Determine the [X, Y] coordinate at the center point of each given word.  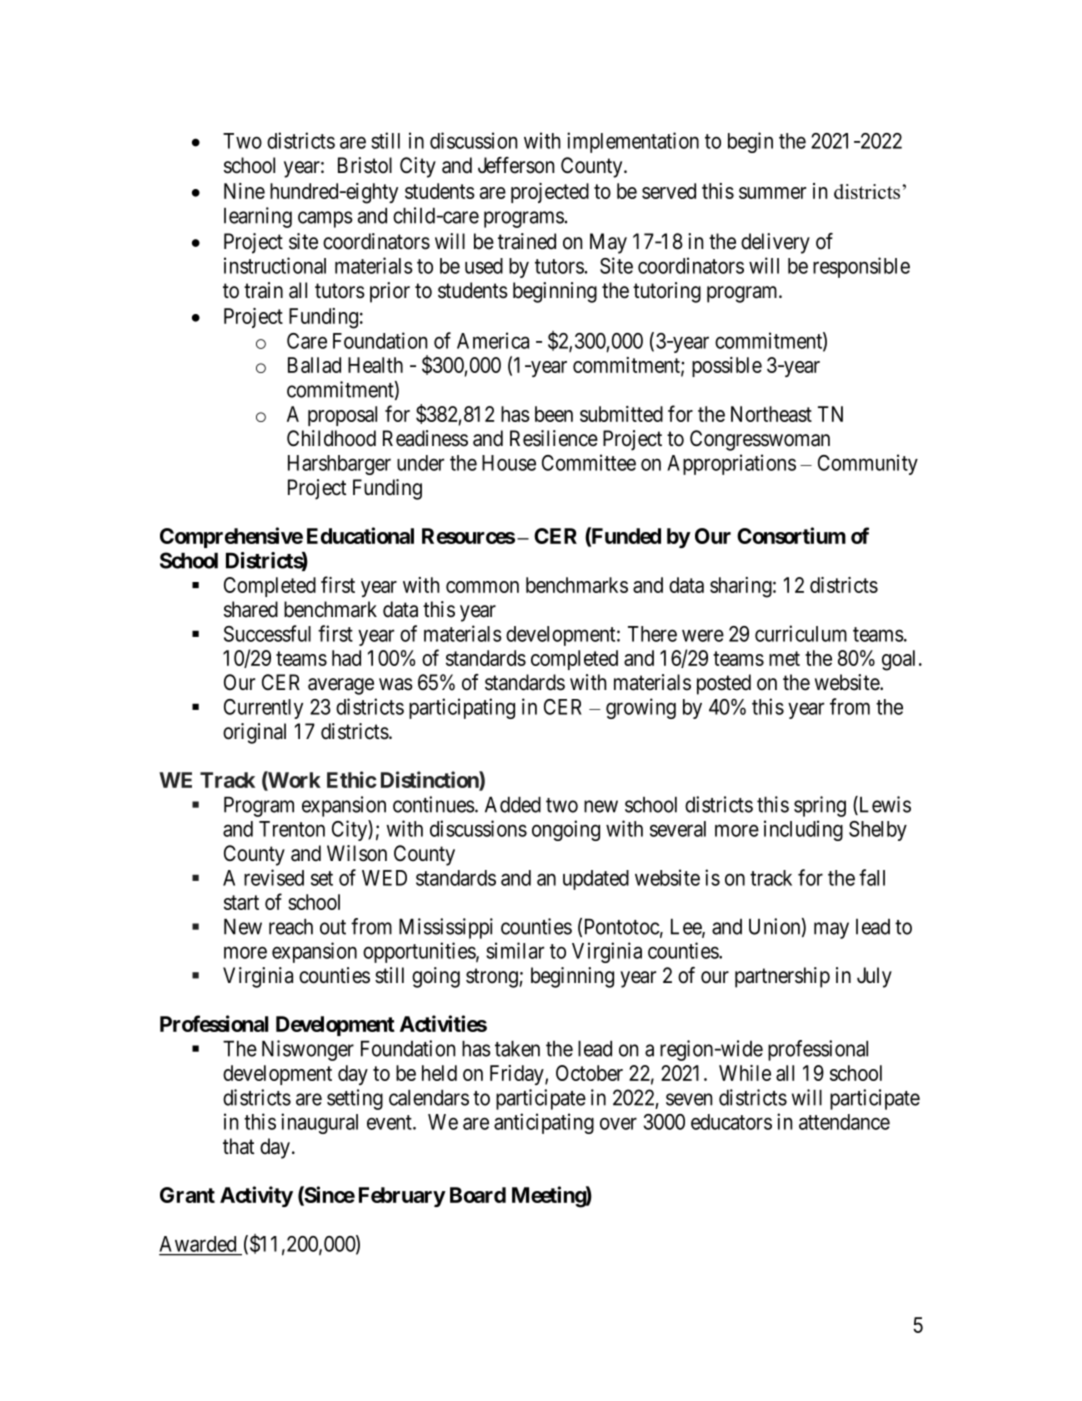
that [238, 1146]
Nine [244, 191]
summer [772, 193]
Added [513, 804]
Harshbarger [339, 465]
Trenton [292, 829]
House [509, 463]
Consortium [791, 535]
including [803, 830]
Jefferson [516, 165]
